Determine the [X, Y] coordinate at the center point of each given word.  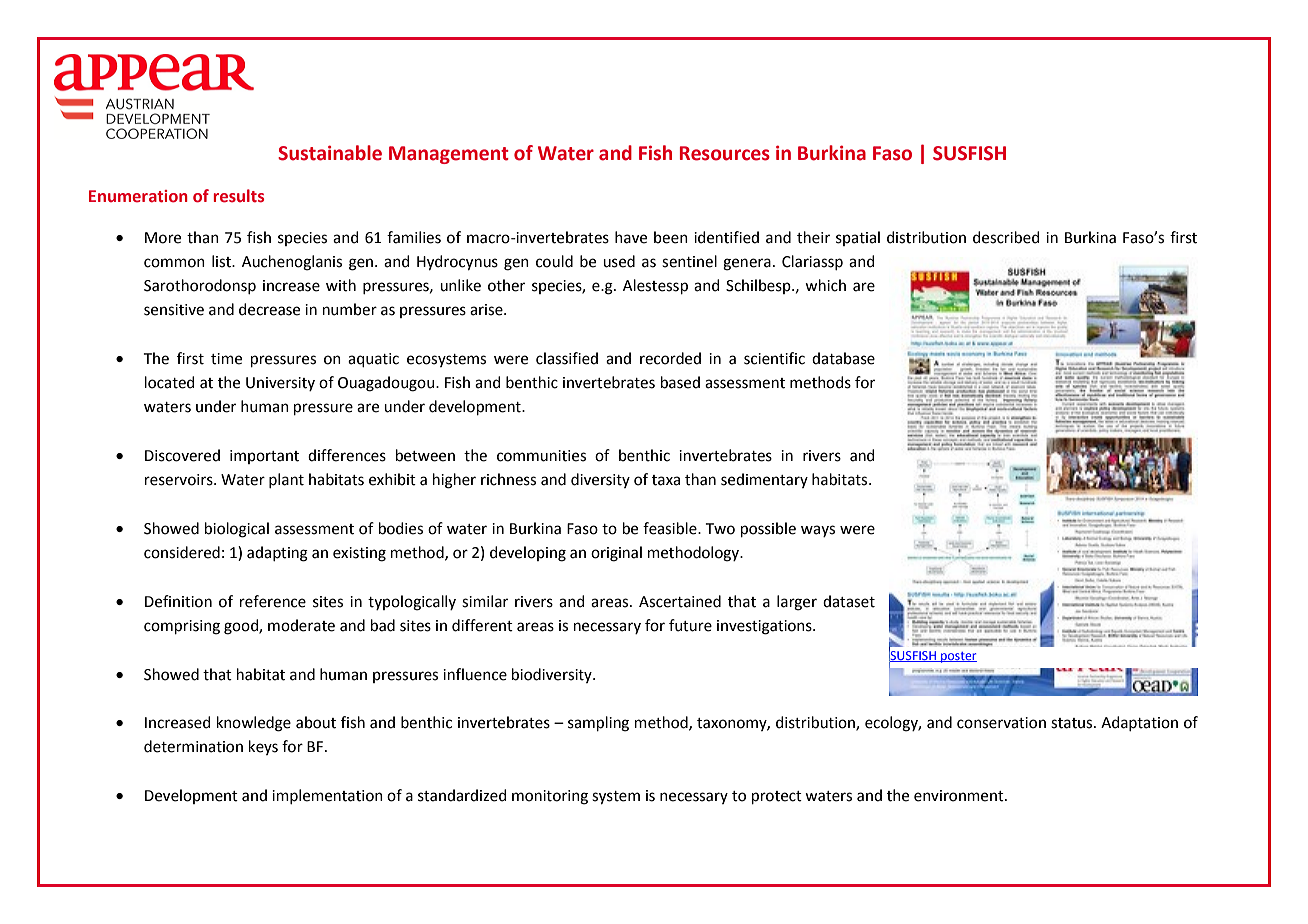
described [1006, 237]
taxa [666, 480]
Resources [725, 153]
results [239, 196]
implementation [327, 796]
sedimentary [764, 480]
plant [286, 480]
